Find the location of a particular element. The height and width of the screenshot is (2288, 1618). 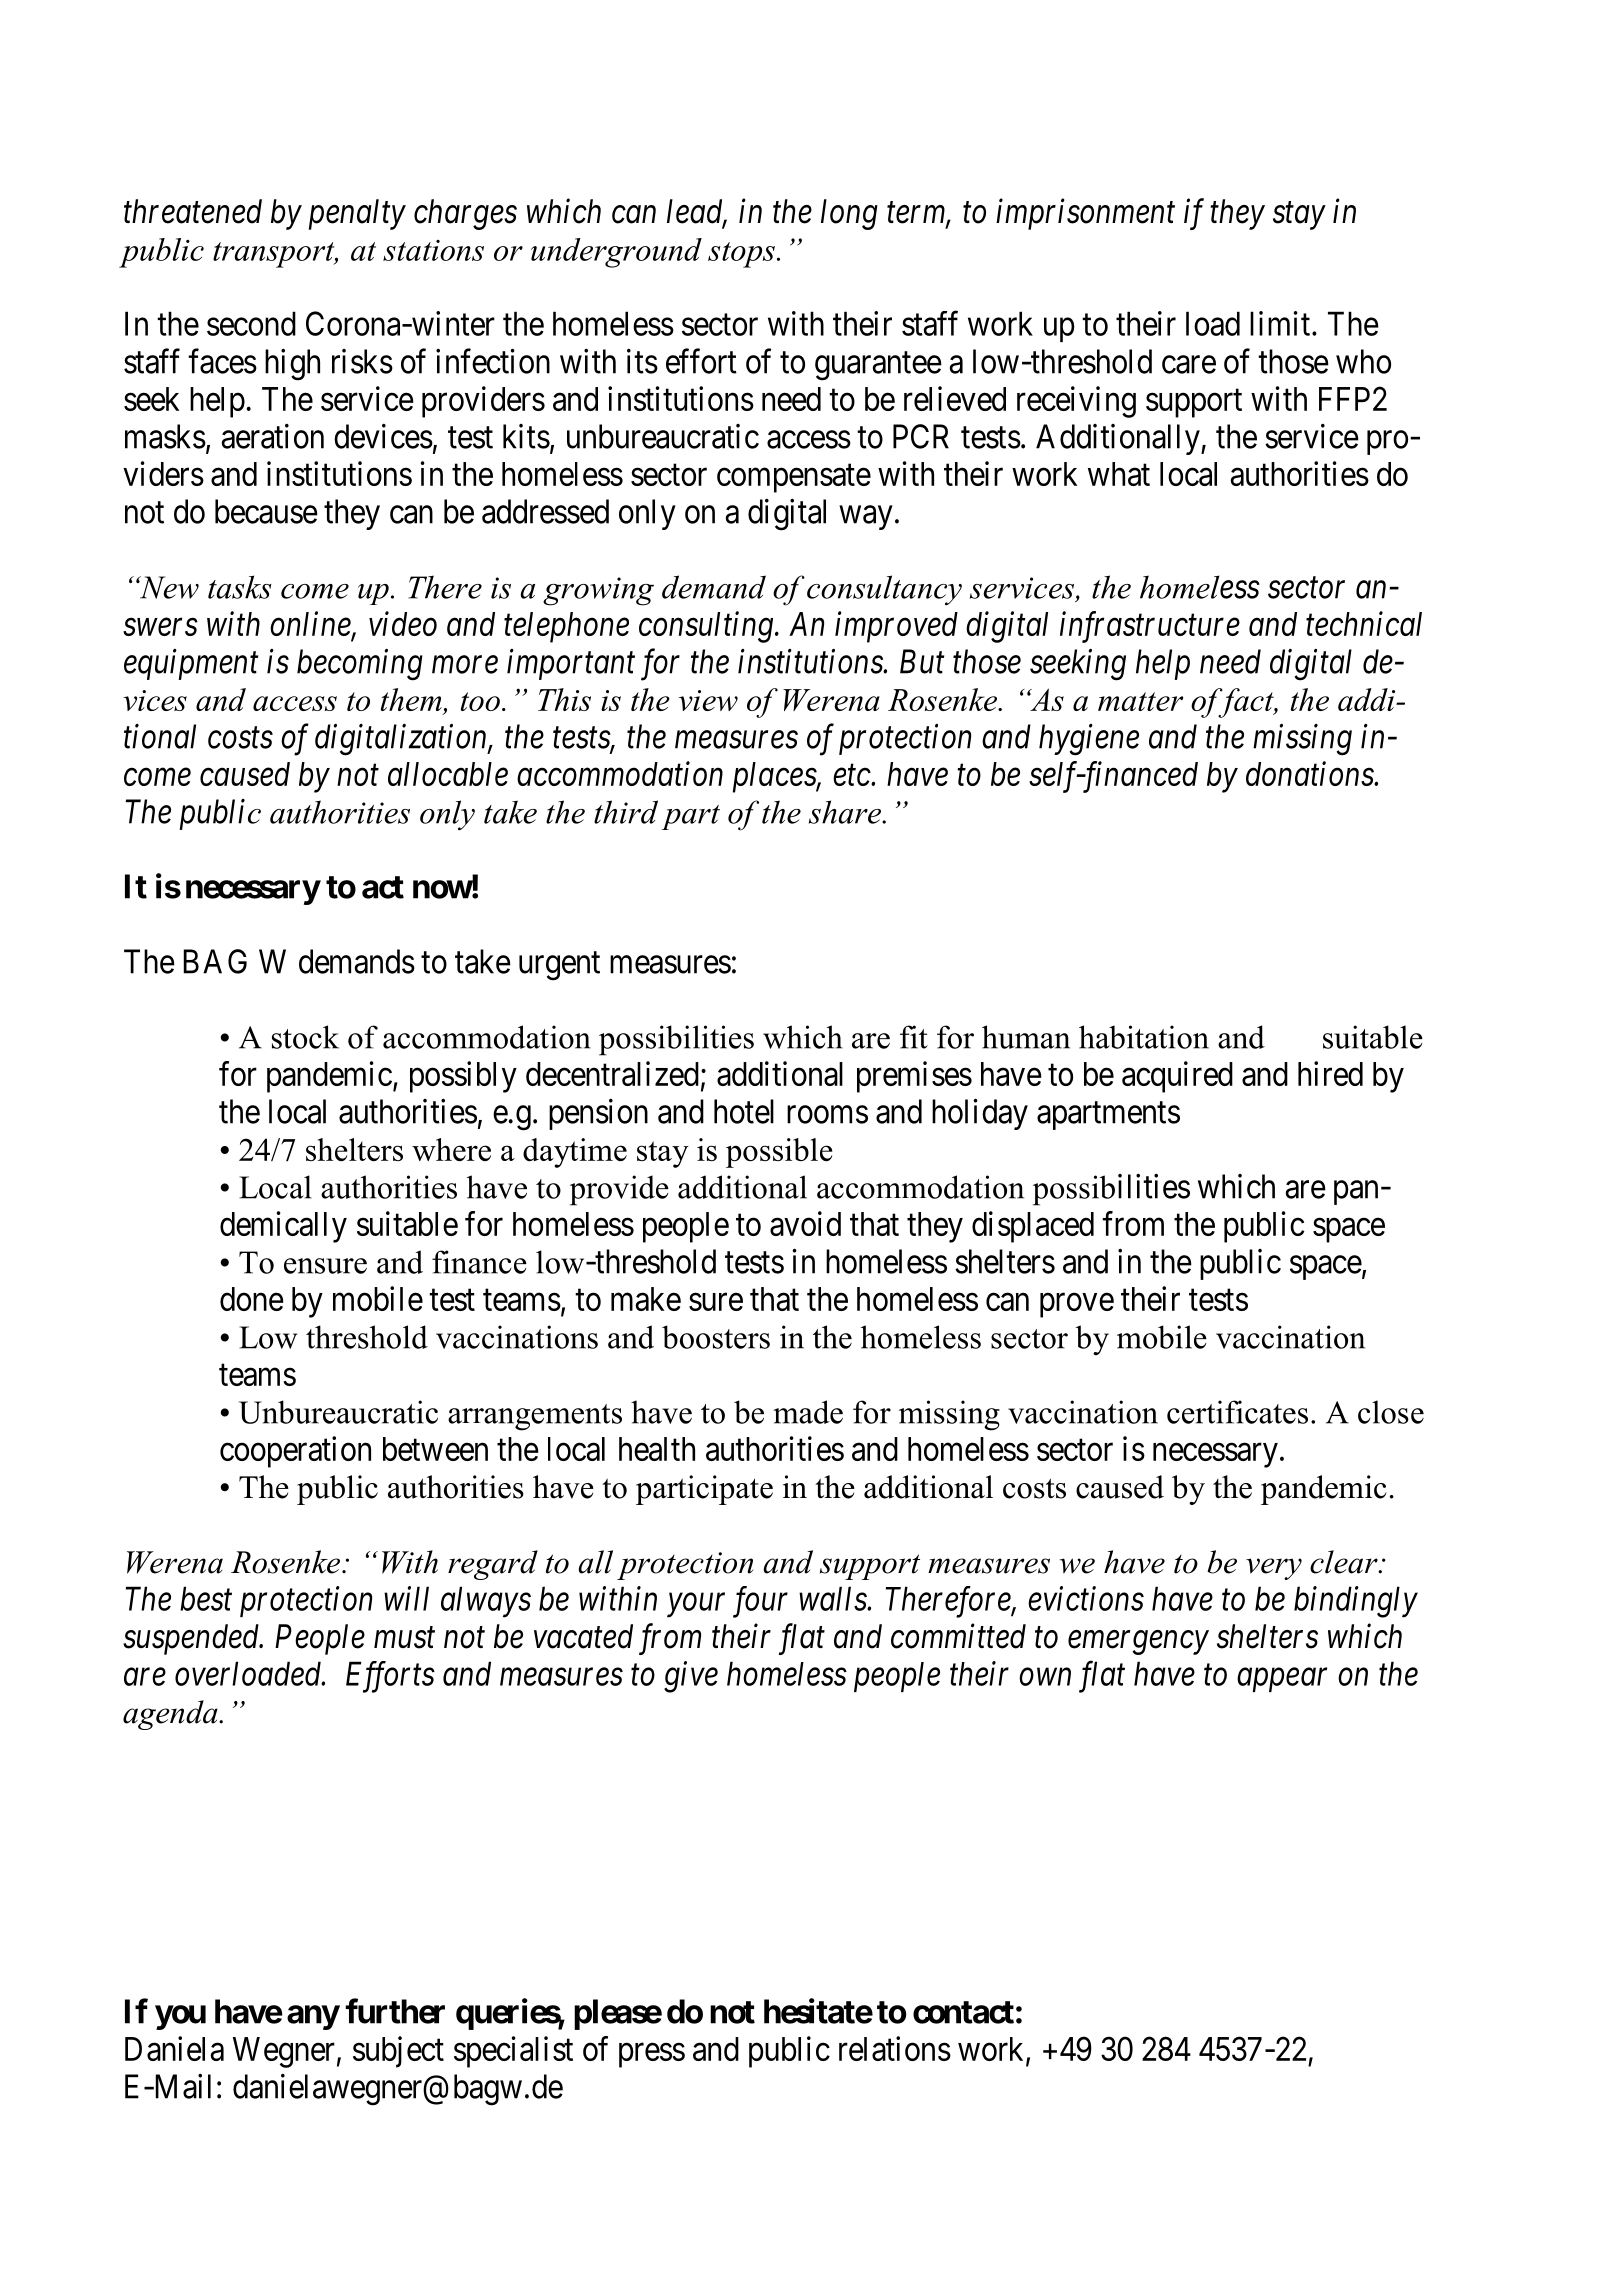

matter is located at coordinates (1140, 701).
